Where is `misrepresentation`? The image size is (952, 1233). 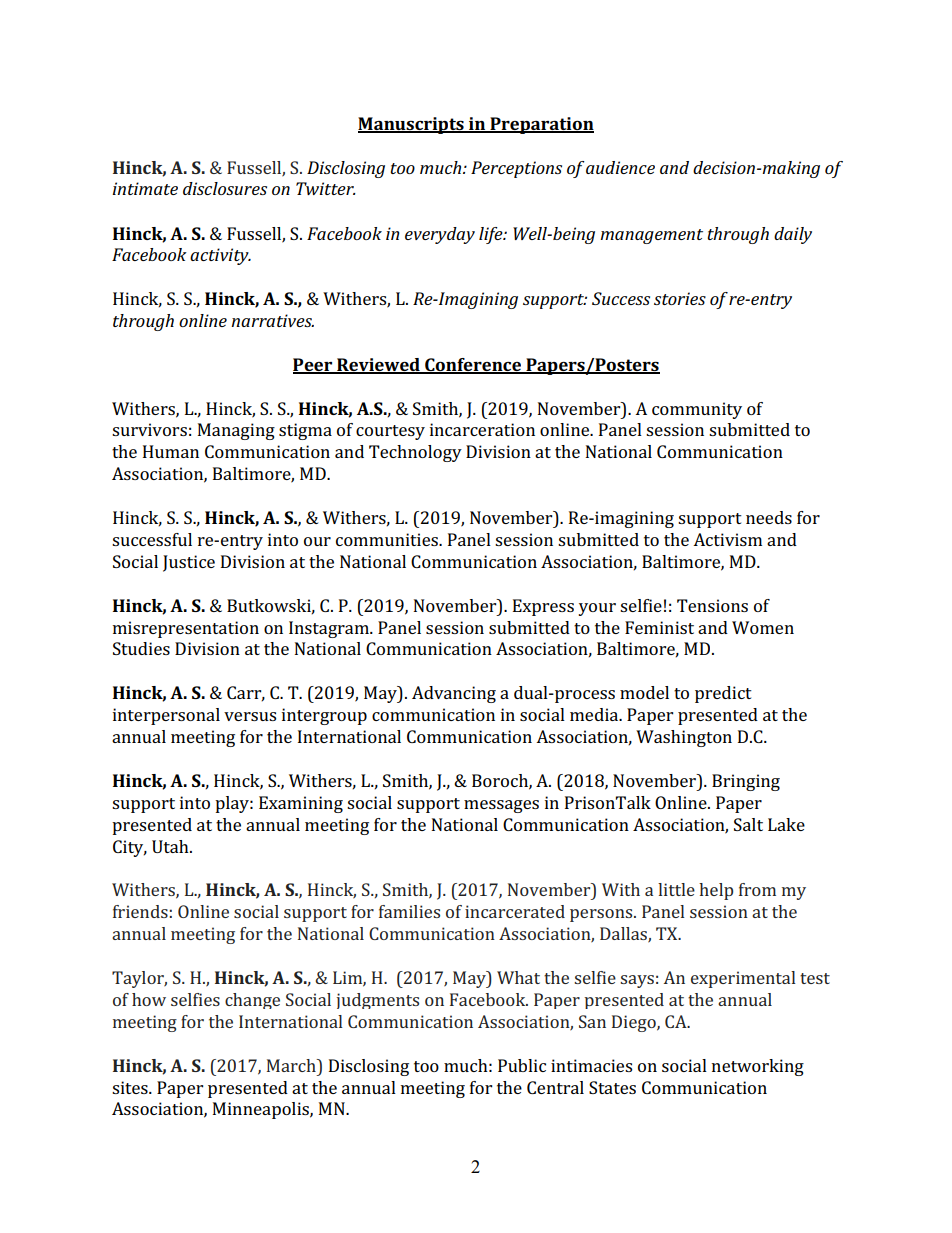
misrepresentation is located at coordinates (186, 629).
